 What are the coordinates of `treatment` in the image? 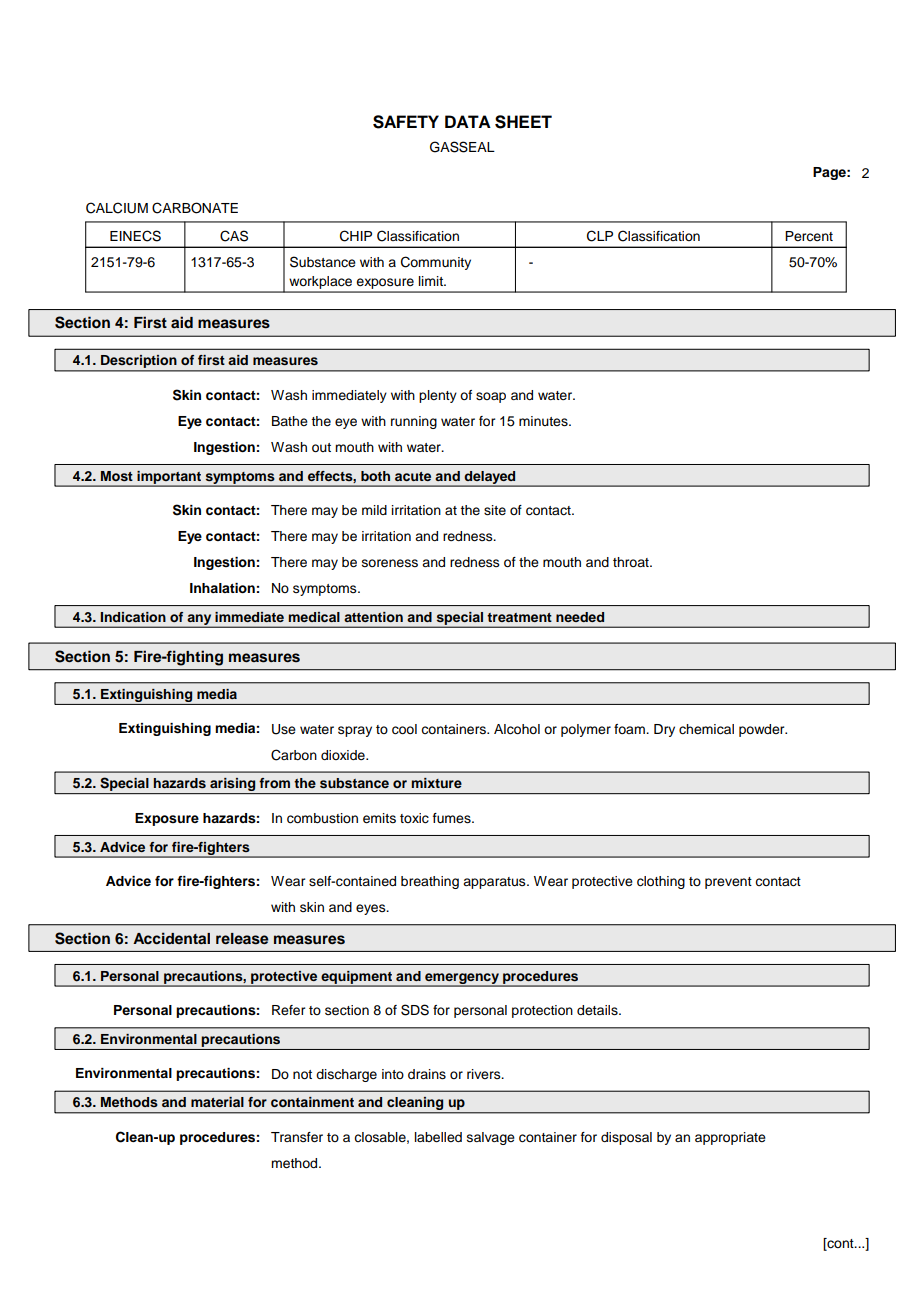 It's located at (519, 617).
